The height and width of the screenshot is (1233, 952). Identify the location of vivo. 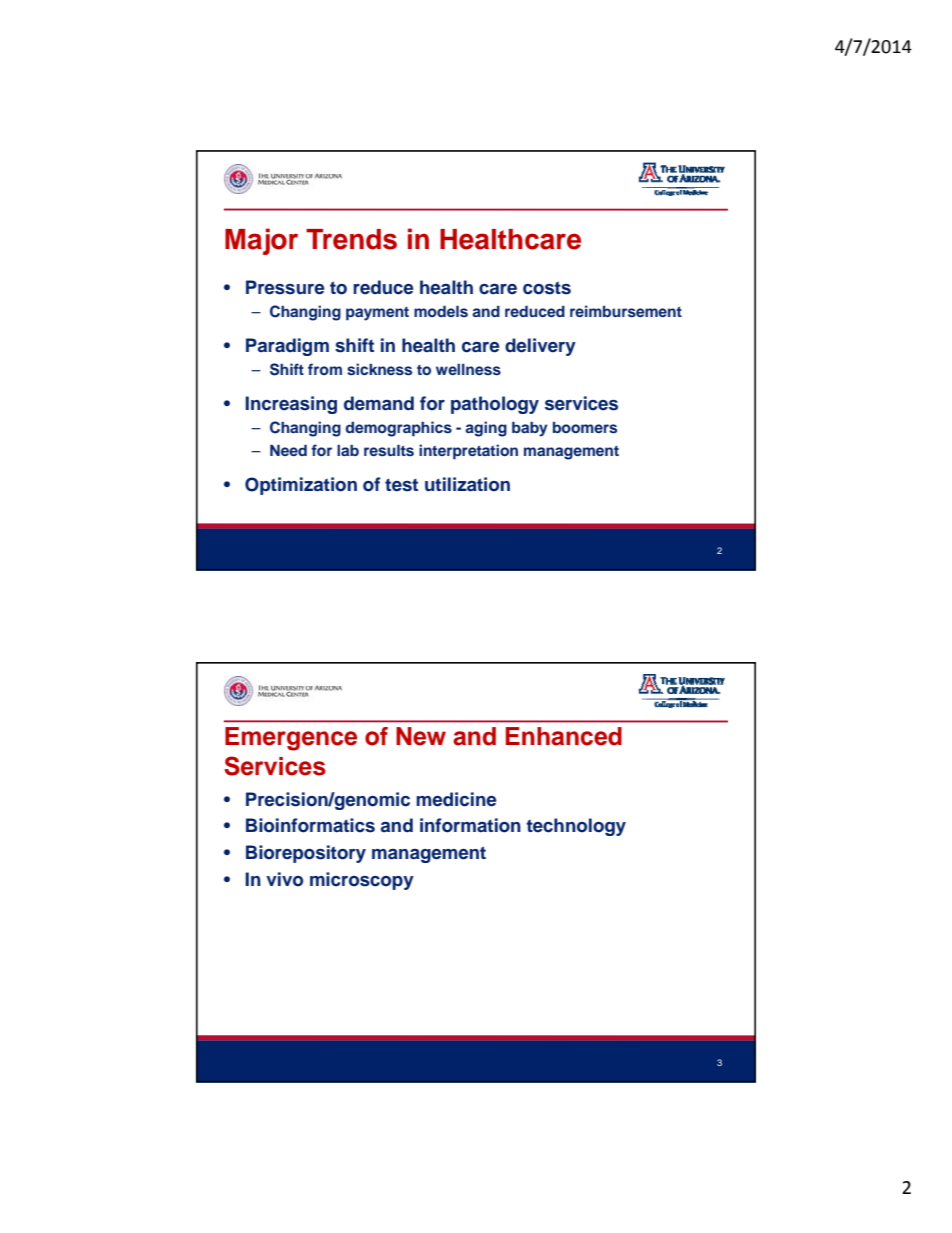
(284, 879).
